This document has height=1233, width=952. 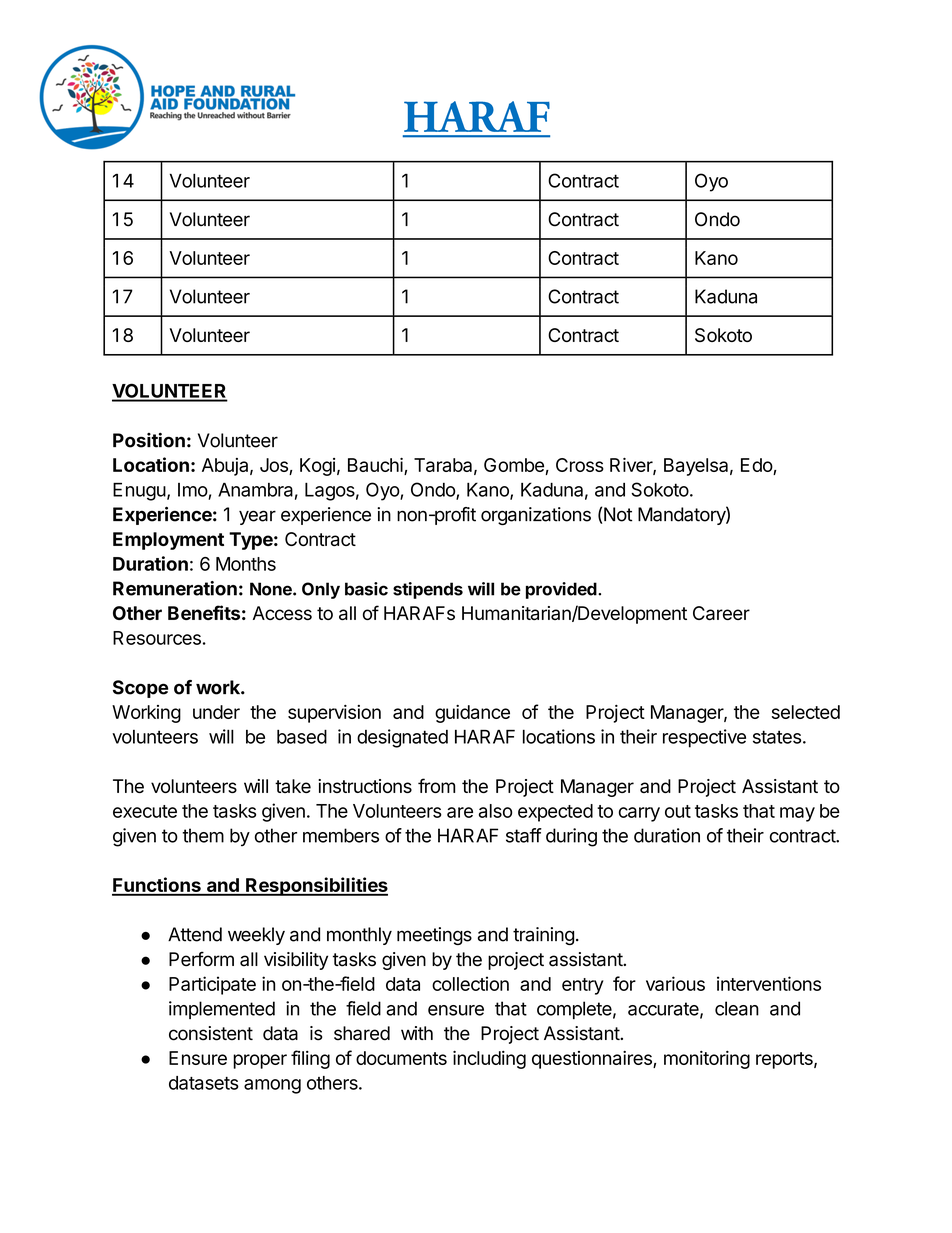 What do you see at coordinates (489, 1060) in the document?
I see `including` at bounding box center [489, 1060].
